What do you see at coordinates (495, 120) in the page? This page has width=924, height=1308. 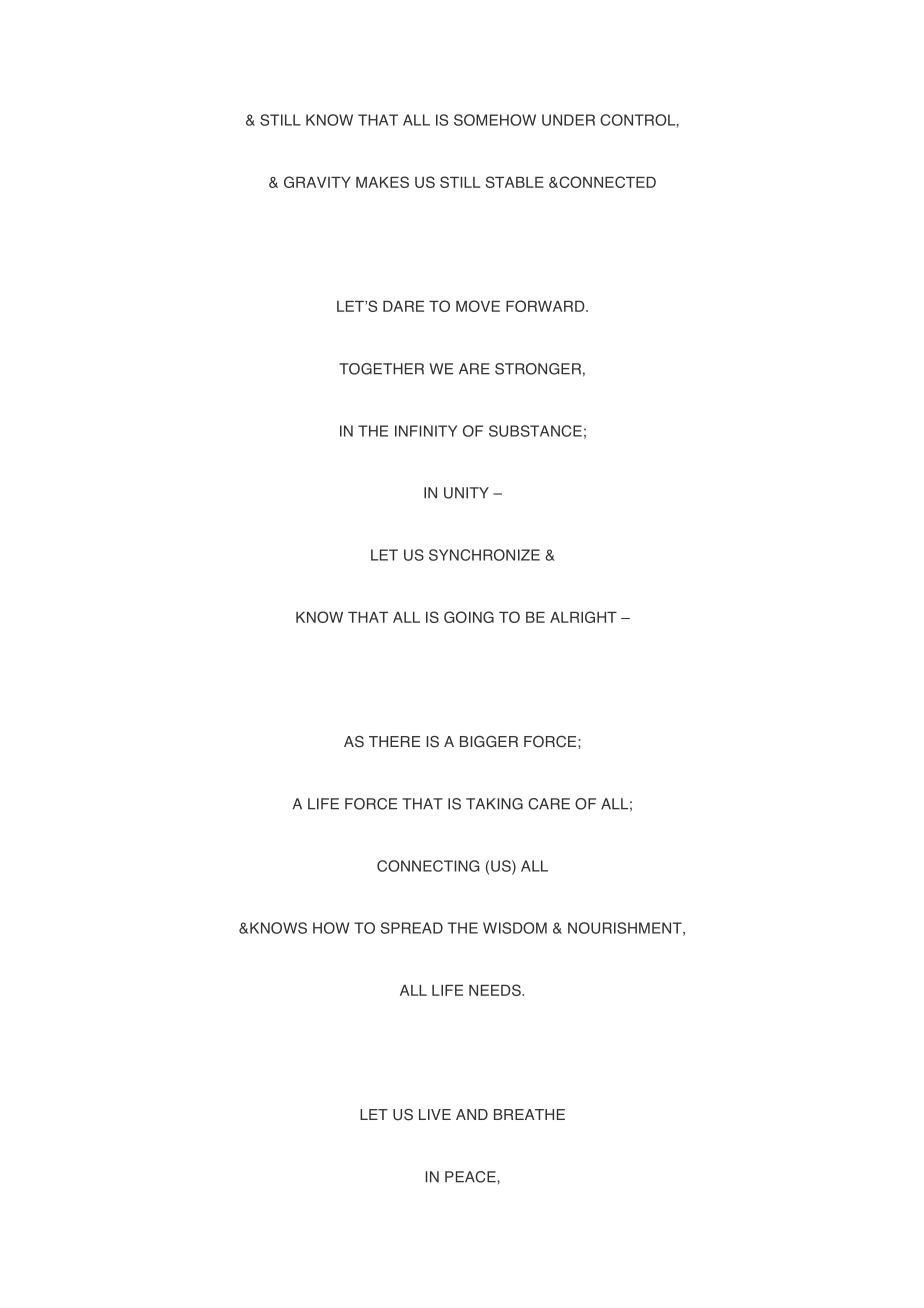 I see `SOMEHOW` at bounding box center [495, 120].
